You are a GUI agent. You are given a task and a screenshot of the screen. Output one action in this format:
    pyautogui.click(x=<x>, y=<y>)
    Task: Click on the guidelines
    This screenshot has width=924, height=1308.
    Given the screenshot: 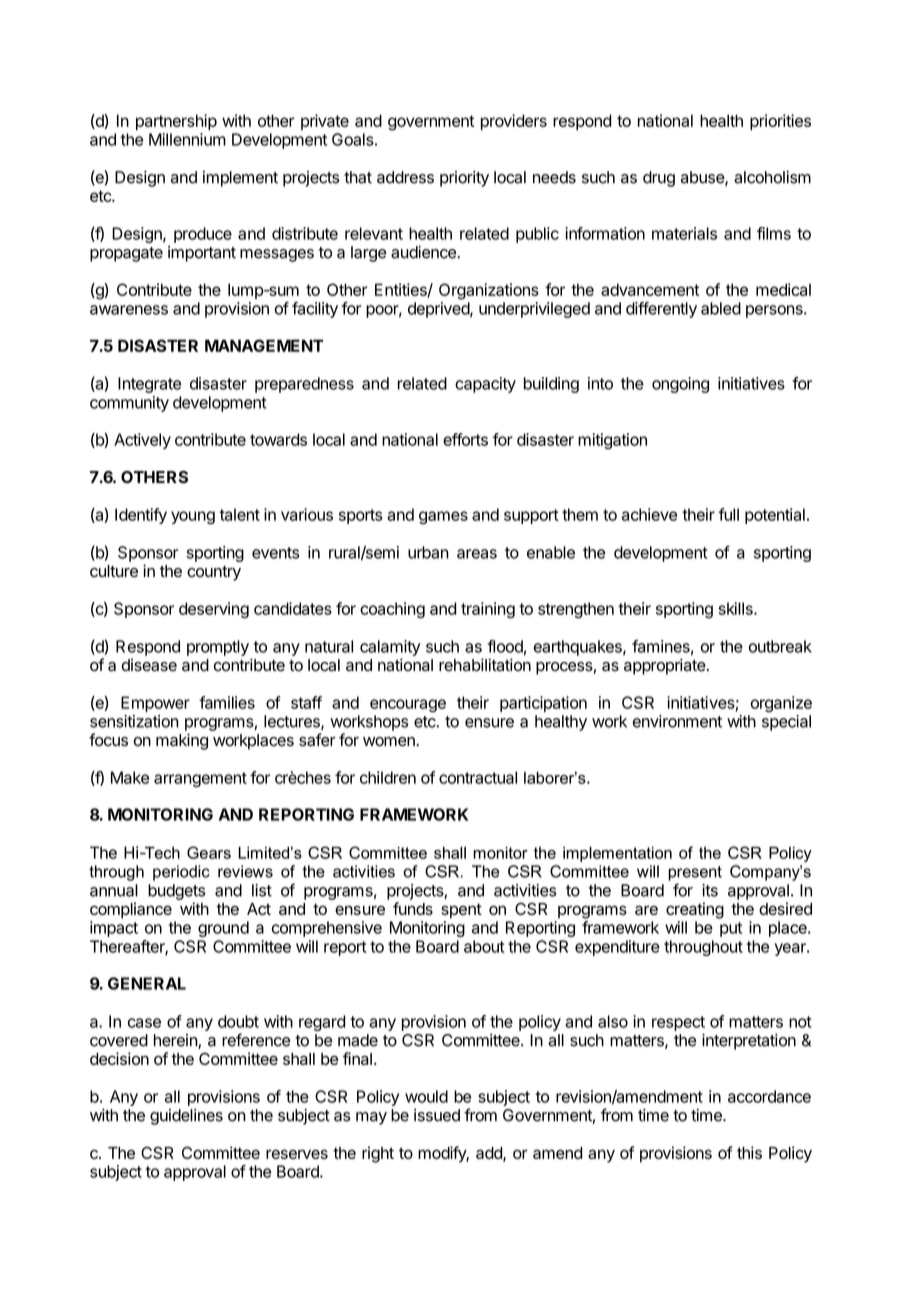 What is the action you would take?
    pyautogui.click(x=186, y=1117)
